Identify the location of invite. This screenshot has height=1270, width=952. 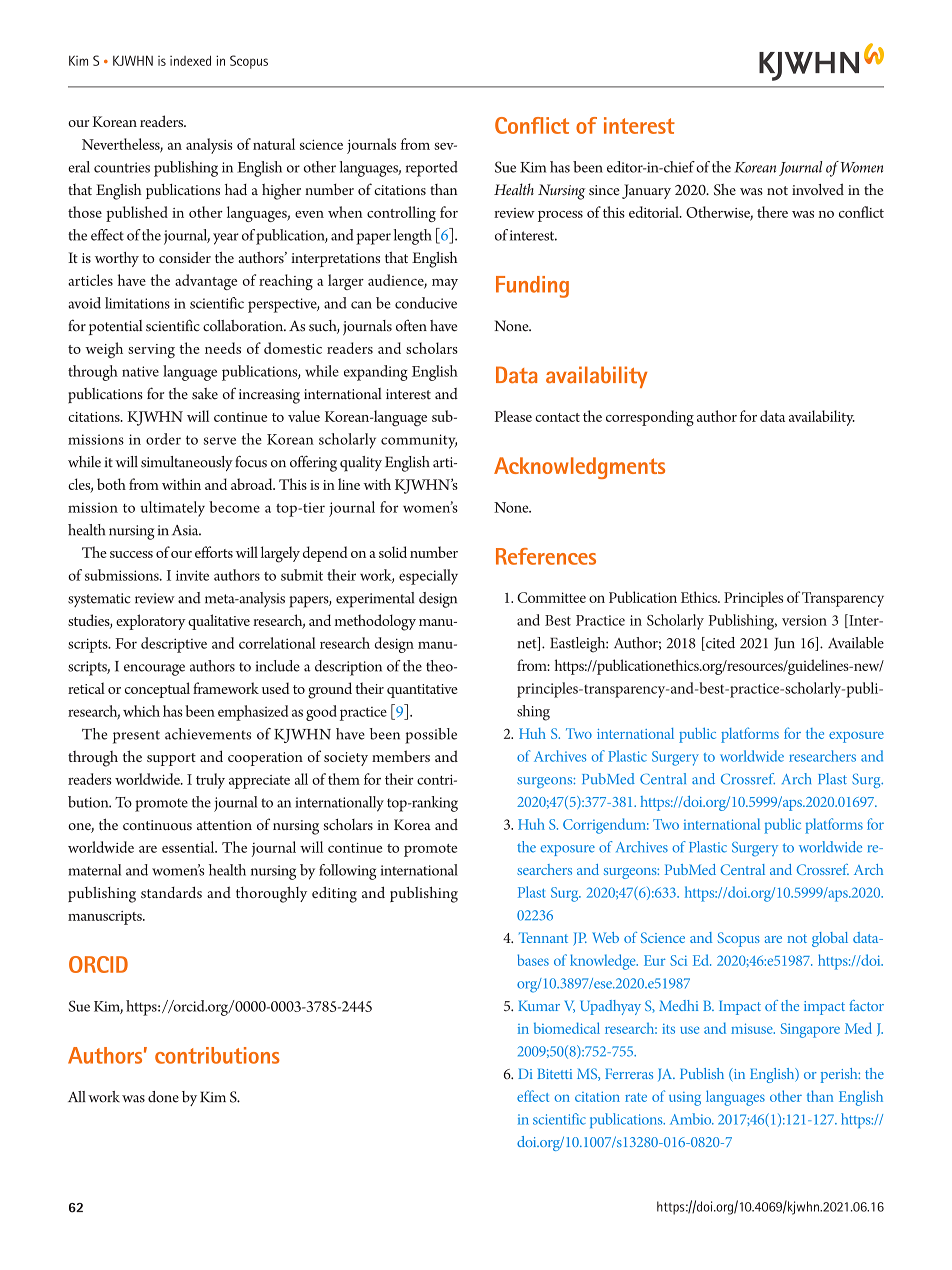
(192, 575).
